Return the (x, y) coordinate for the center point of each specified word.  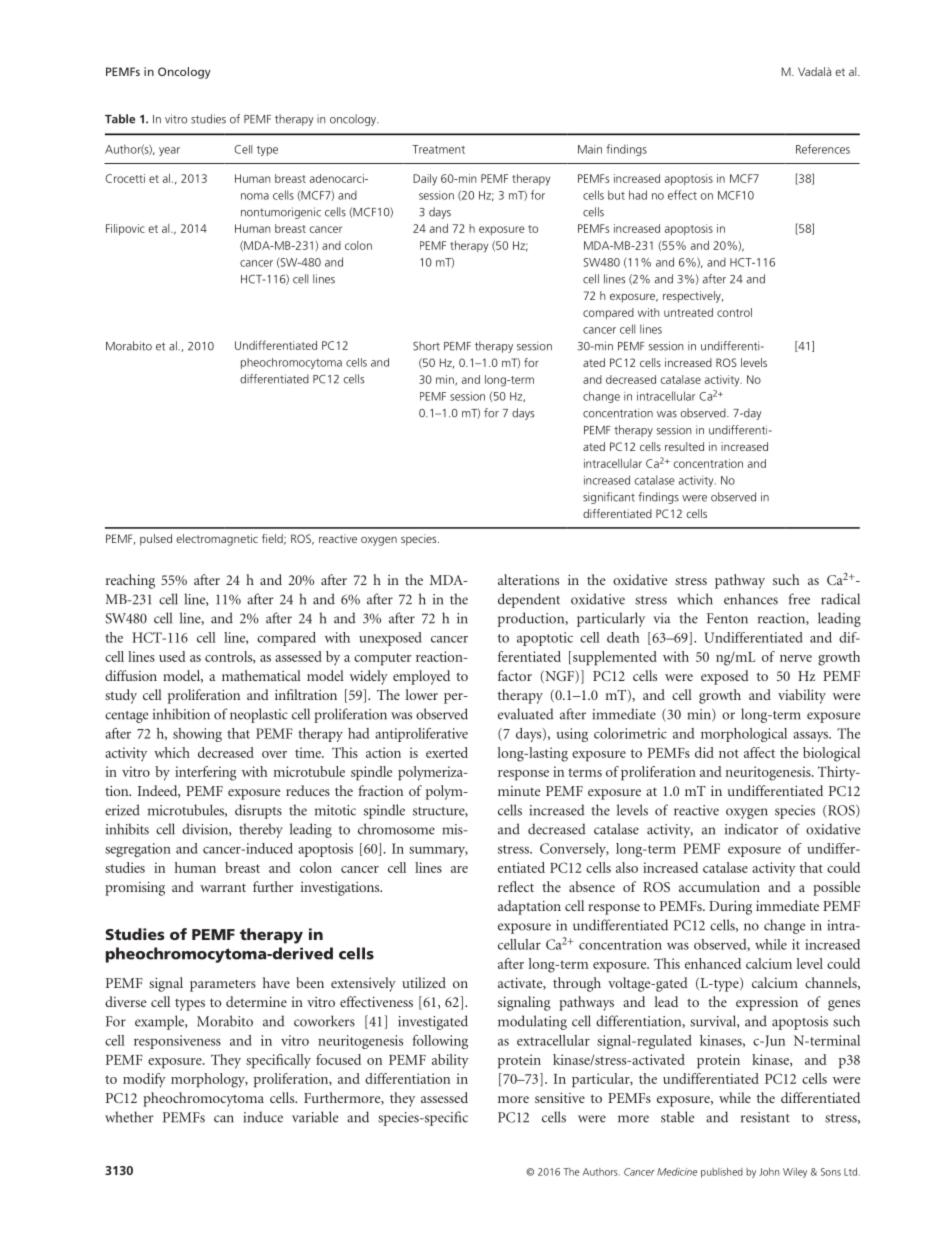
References (823, 149)
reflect (516, 886)
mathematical (261, 675)
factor (515, 675)
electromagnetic (217, 540)
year (169, 151)
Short (426, 346)
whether (129, 1117)
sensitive (560, 1097)
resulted (684, 446)
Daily (425, 180)
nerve (796, 658)
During (730, 907)
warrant (223, 888)
